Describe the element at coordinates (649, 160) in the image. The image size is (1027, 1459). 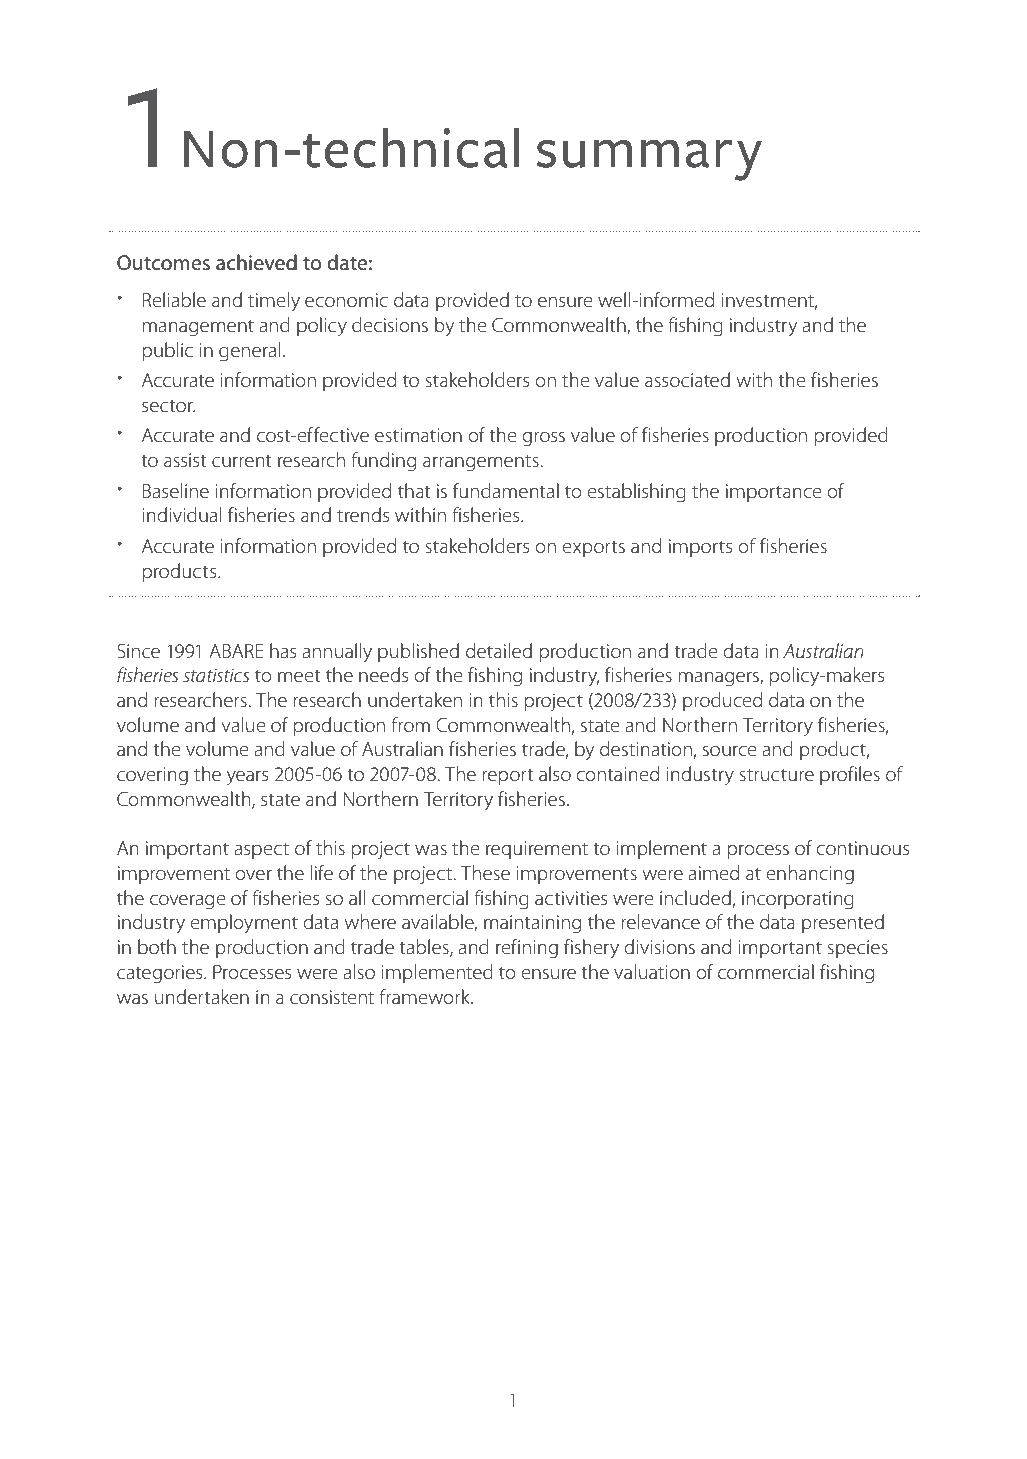
I see `summary` at that location.
